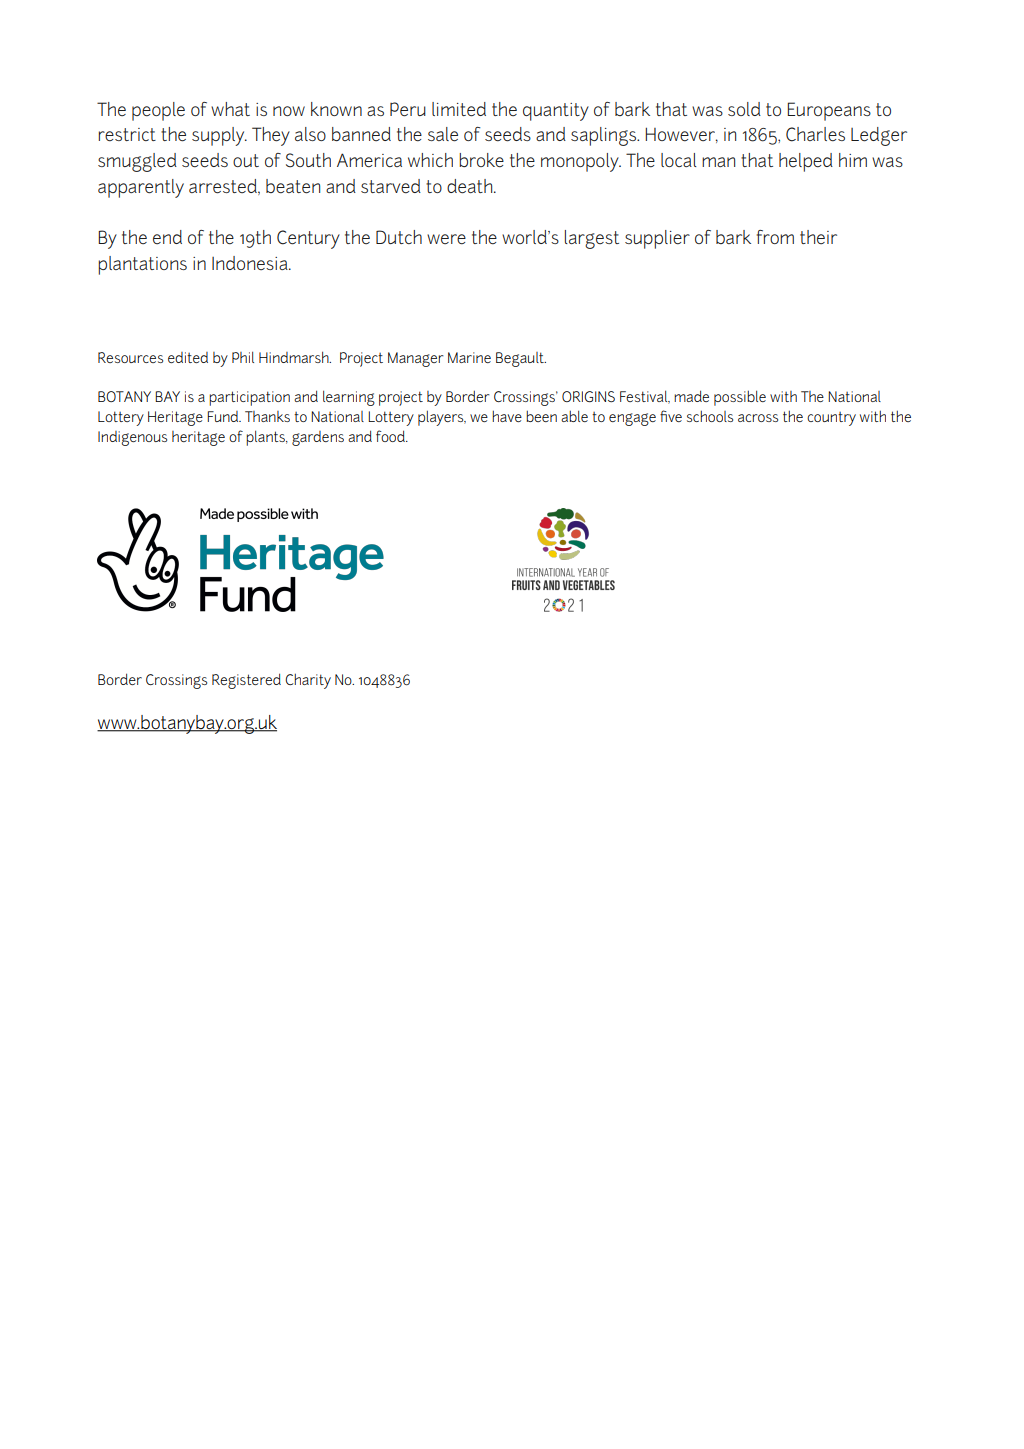 The image size is (1024, 1449). Describe the element at coordinates (815, 134) in the screenshot. I see `Charles` at that location.
